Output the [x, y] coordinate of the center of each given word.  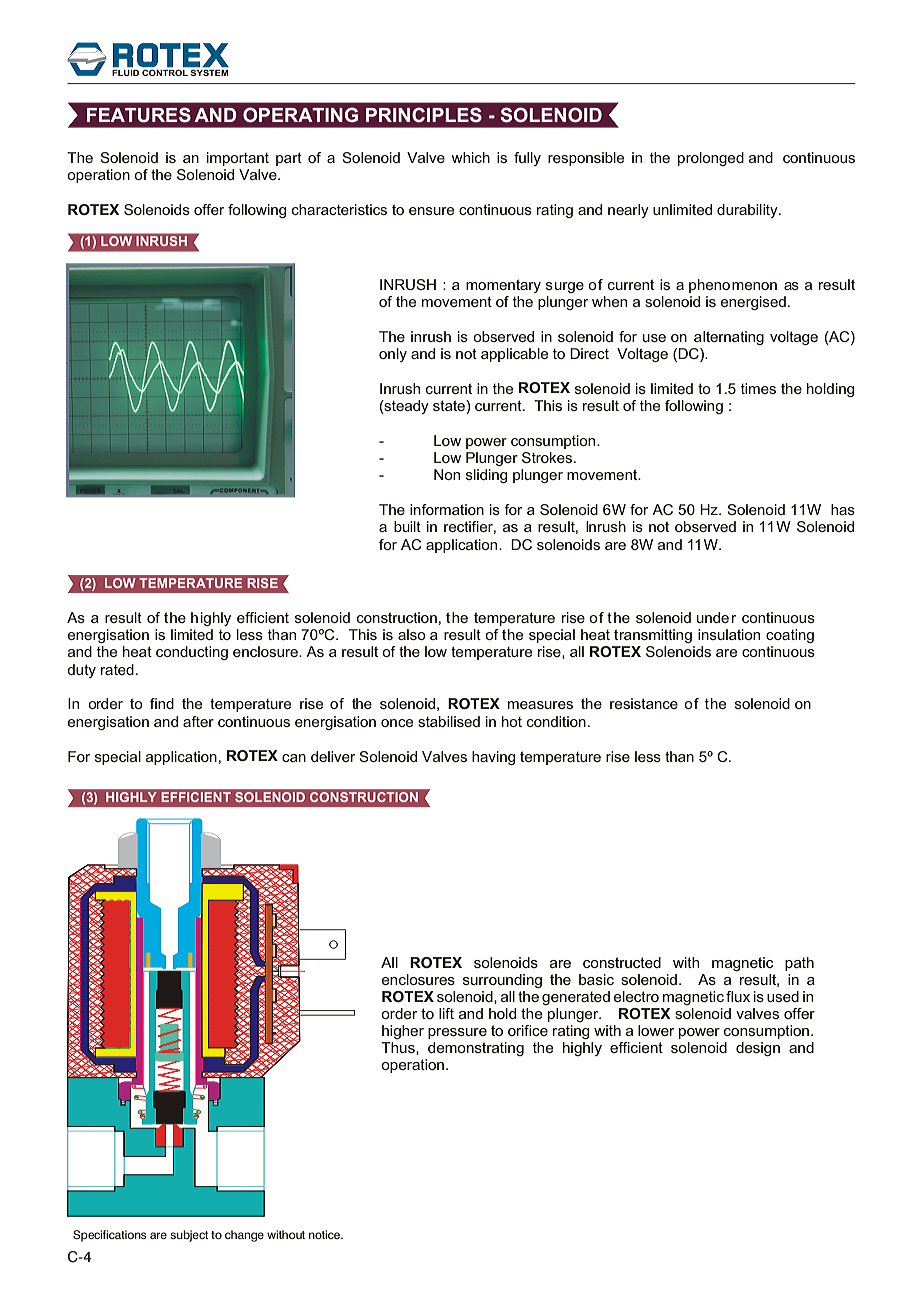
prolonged [711, 159]
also [412, 634]
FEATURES [139, 115]
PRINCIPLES [424, 115]
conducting [192, 653]
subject [189, 1236]
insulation [729, 634]
